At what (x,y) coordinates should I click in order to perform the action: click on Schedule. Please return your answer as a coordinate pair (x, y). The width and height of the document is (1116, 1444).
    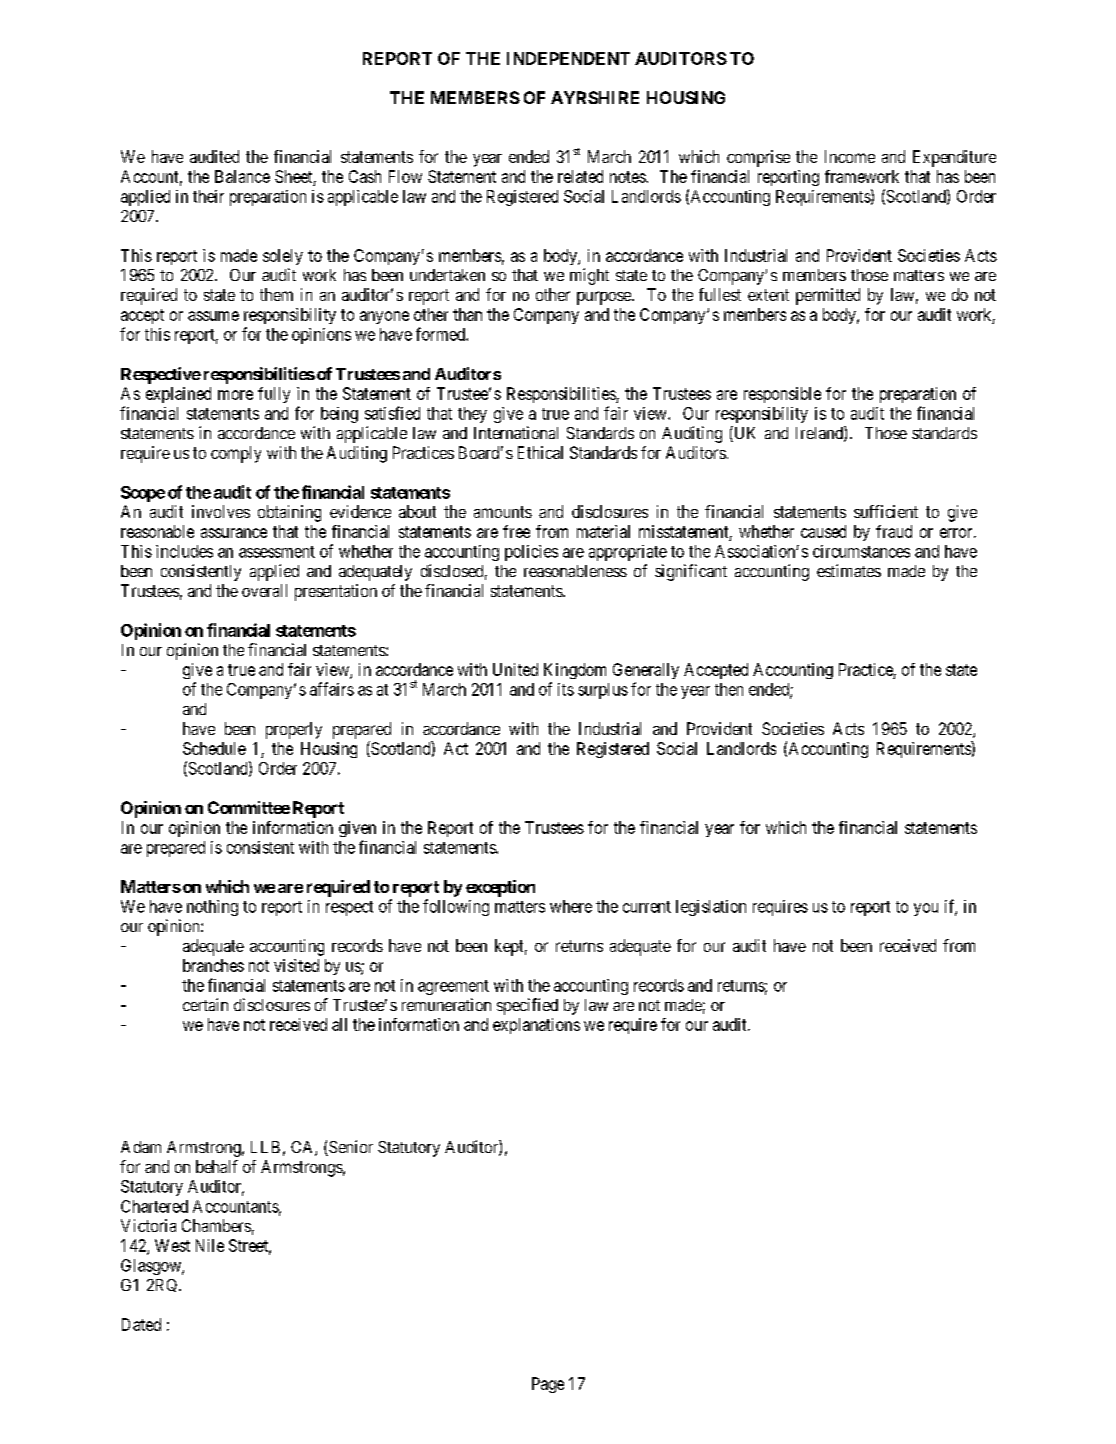
    Looking at the image, I should click on (214, 748).
